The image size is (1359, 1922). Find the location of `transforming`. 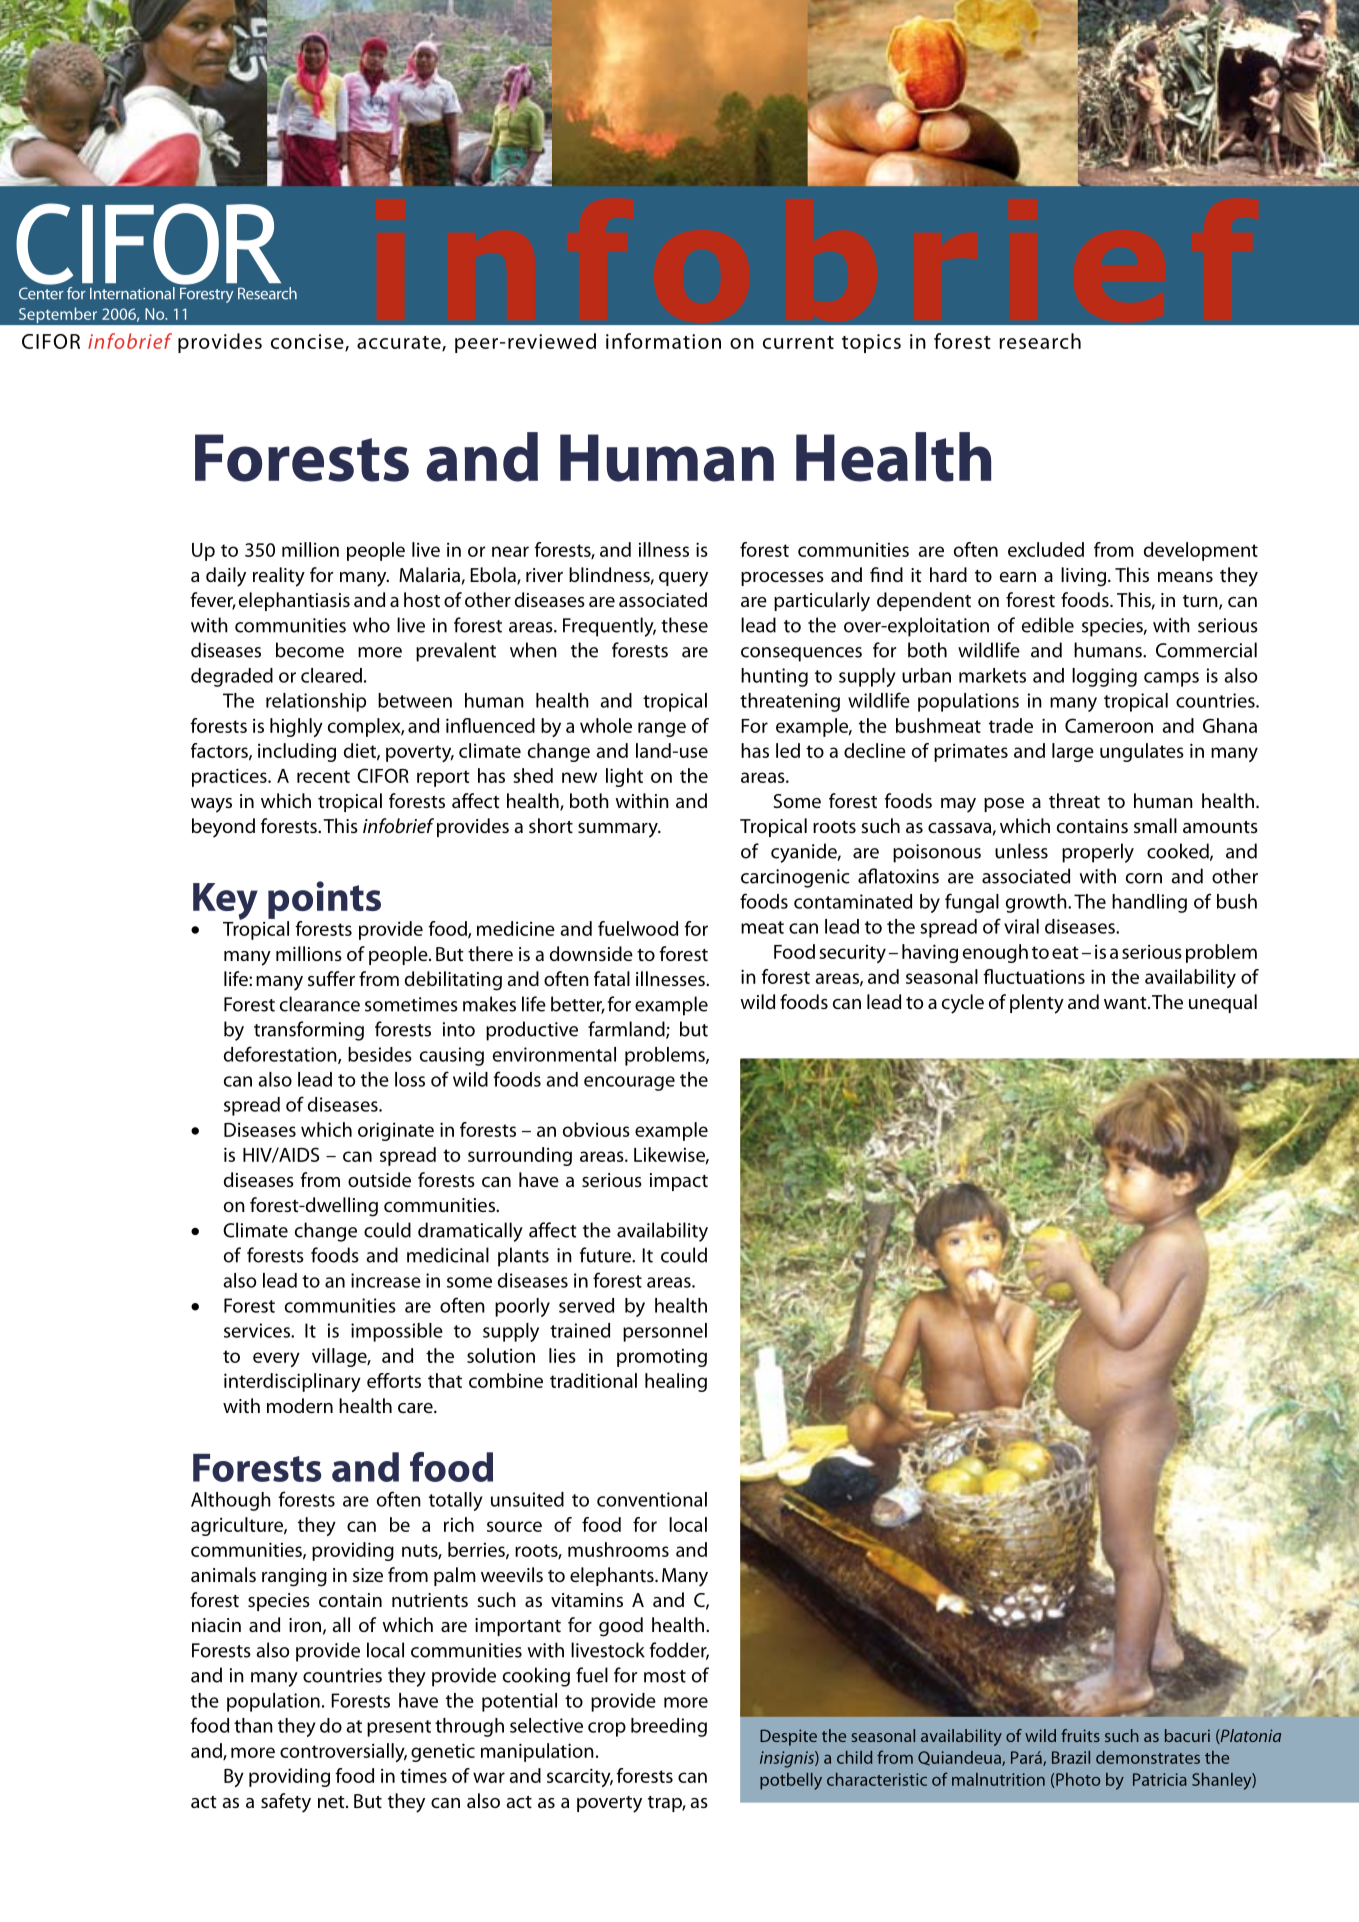

transforming is located at coordinates (309, 1031).
